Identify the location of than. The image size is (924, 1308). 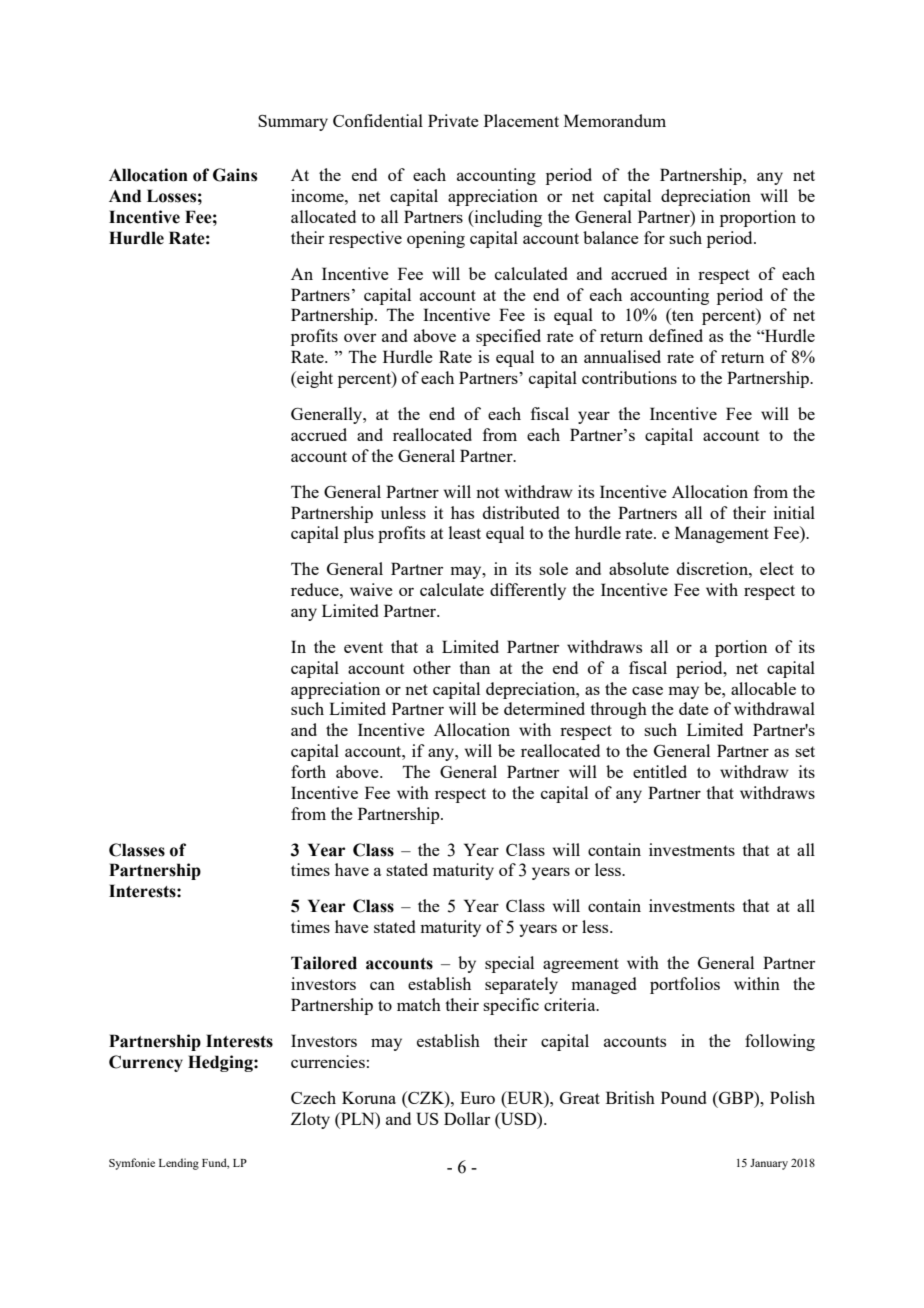
(474, 667).
